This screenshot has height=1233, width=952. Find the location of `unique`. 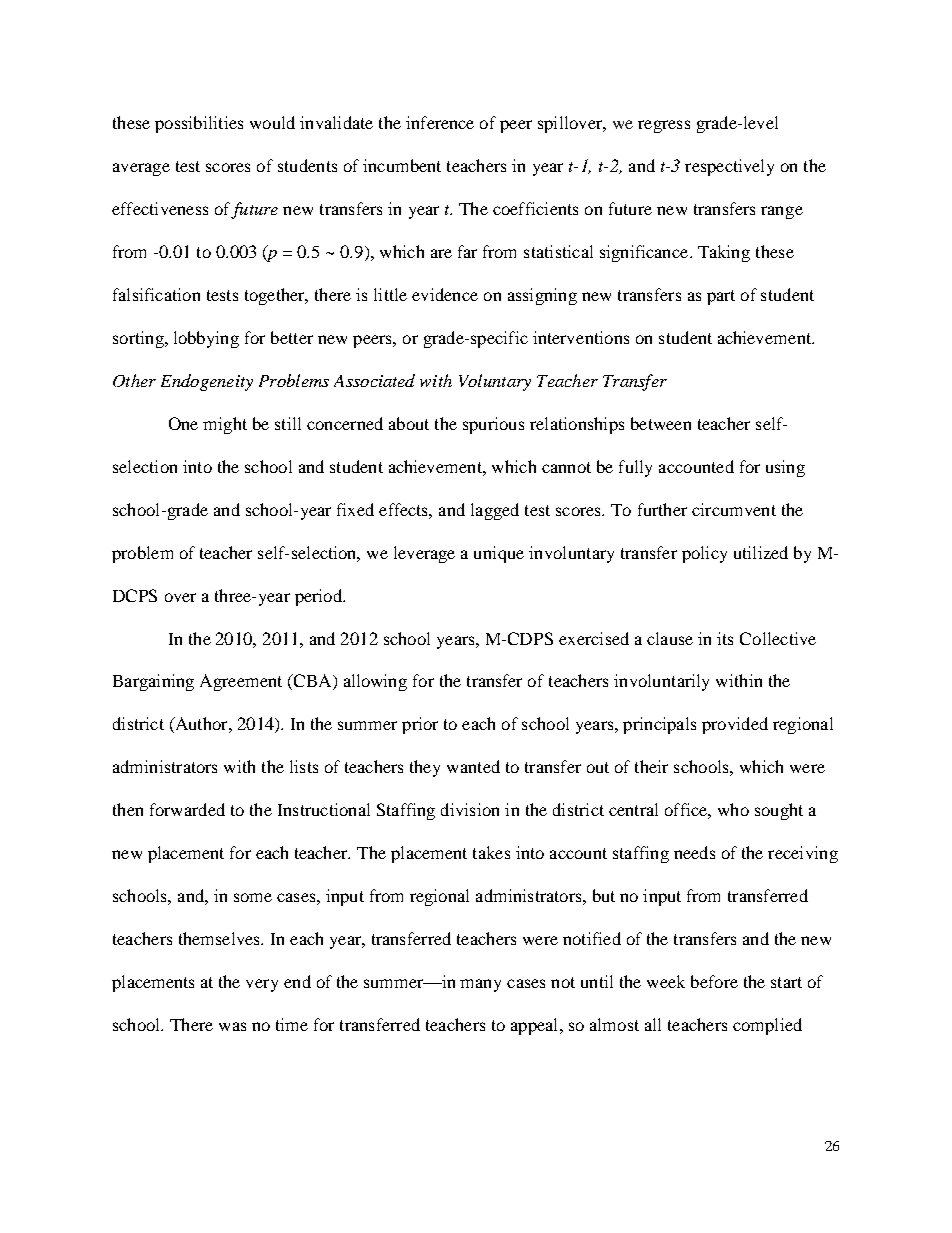

unique is located at coordinates (499, 554).
